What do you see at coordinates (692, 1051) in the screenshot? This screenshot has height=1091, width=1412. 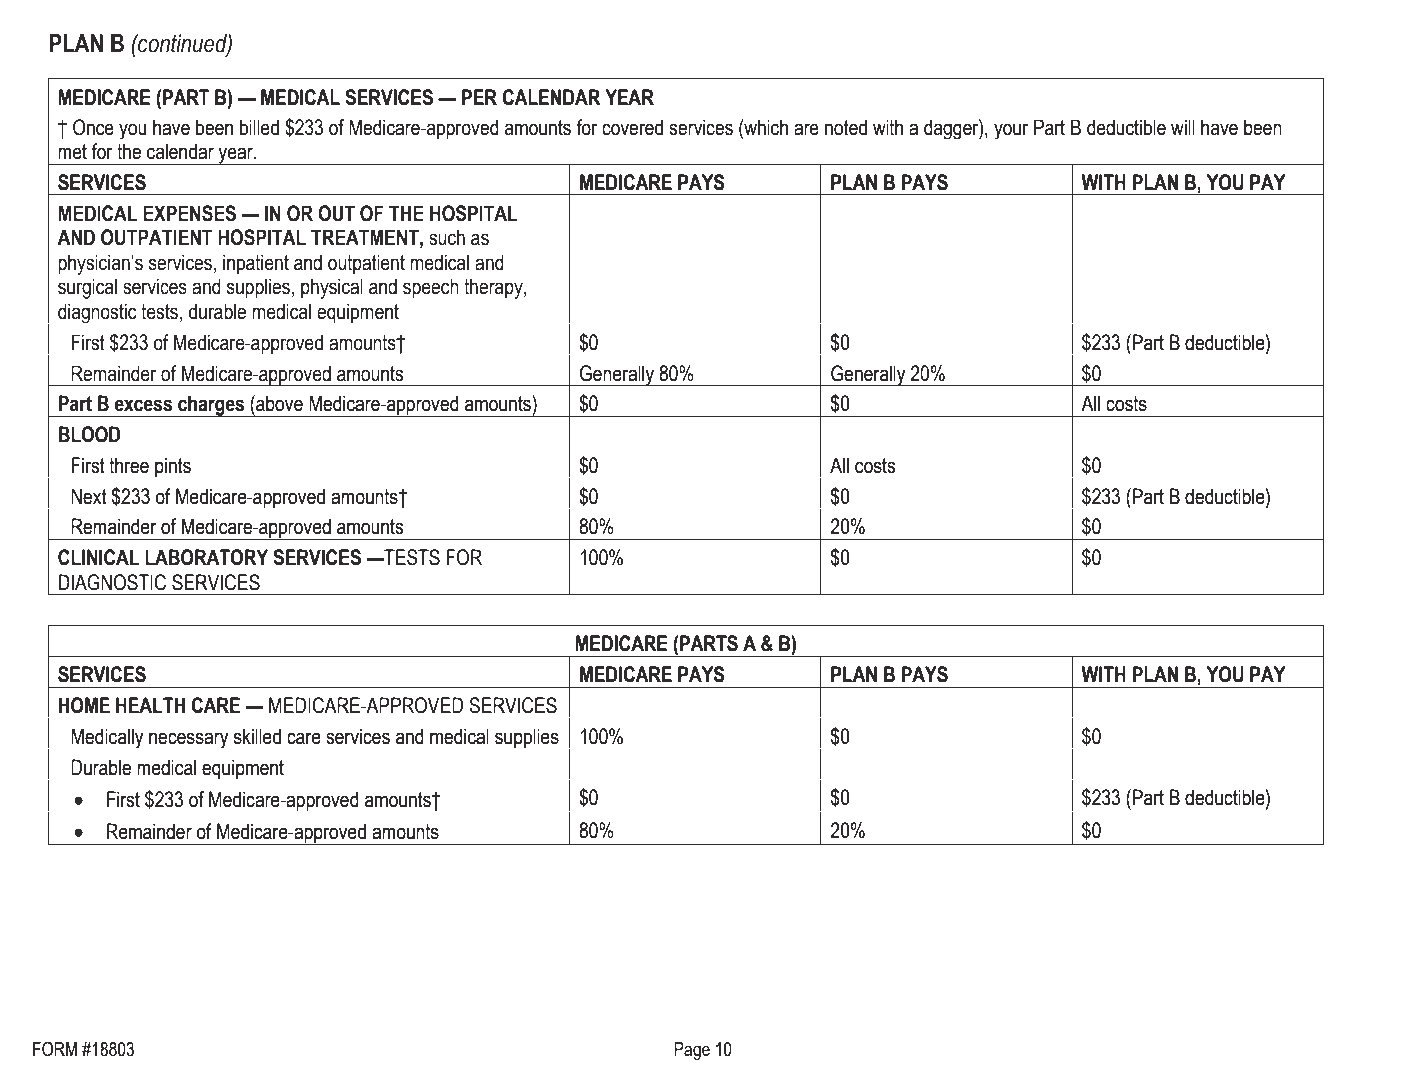 I see `Page` at bounding box center [692, 1051].
